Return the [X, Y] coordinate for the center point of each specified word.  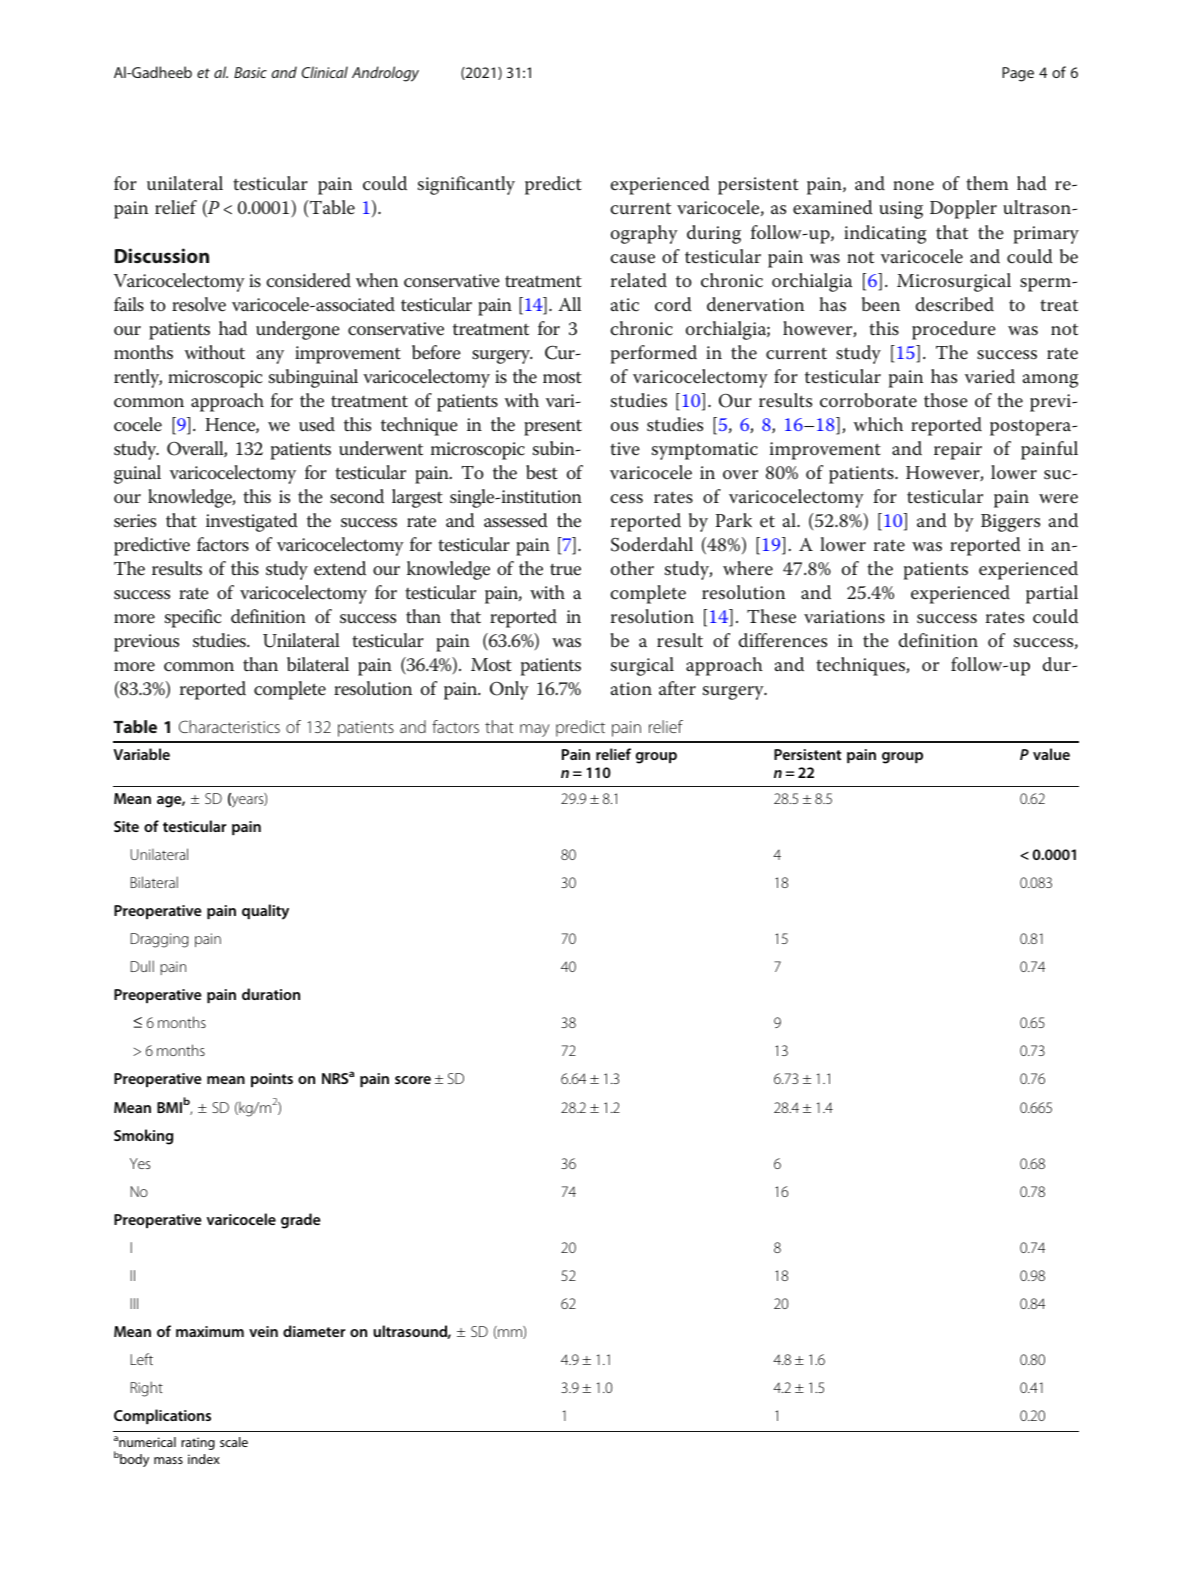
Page [1018, 74]
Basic [250, 72]
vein [263, 1331]
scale [234, 1442]
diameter [314, 1331]
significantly [466, 185]
